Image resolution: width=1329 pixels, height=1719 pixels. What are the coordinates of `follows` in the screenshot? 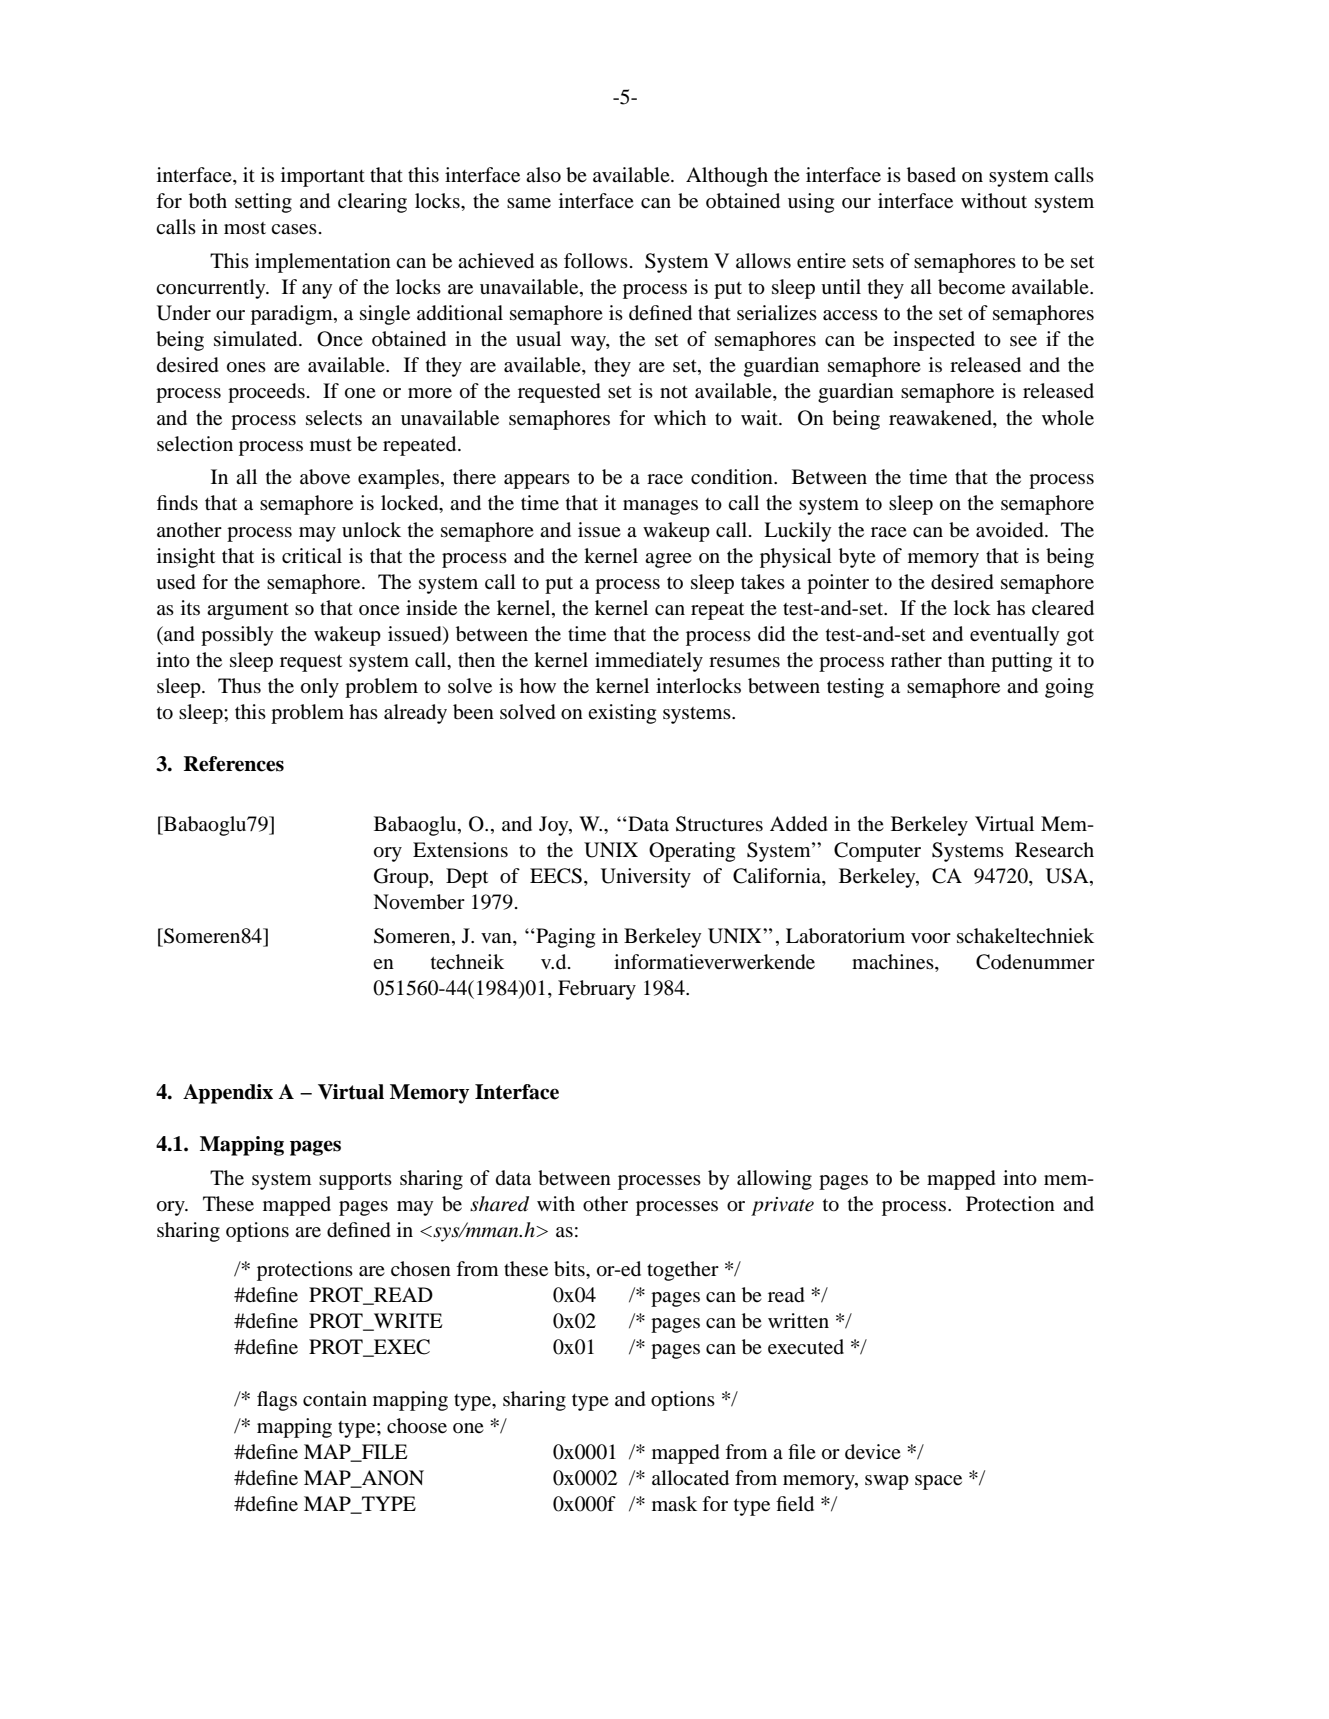 It's located at (596, 260).
